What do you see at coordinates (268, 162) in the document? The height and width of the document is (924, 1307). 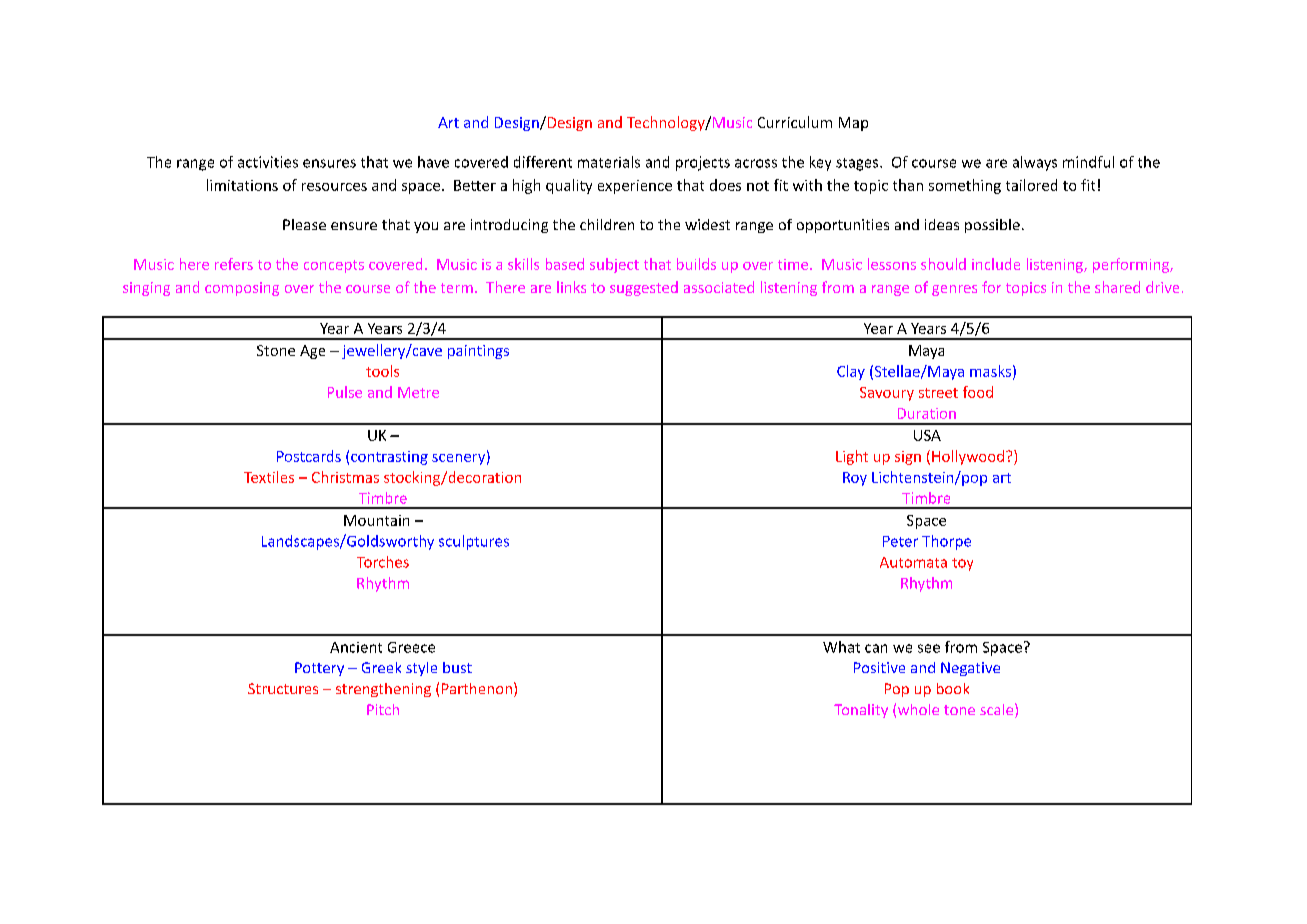 I see `activities` at bounding box center [268, 162].
